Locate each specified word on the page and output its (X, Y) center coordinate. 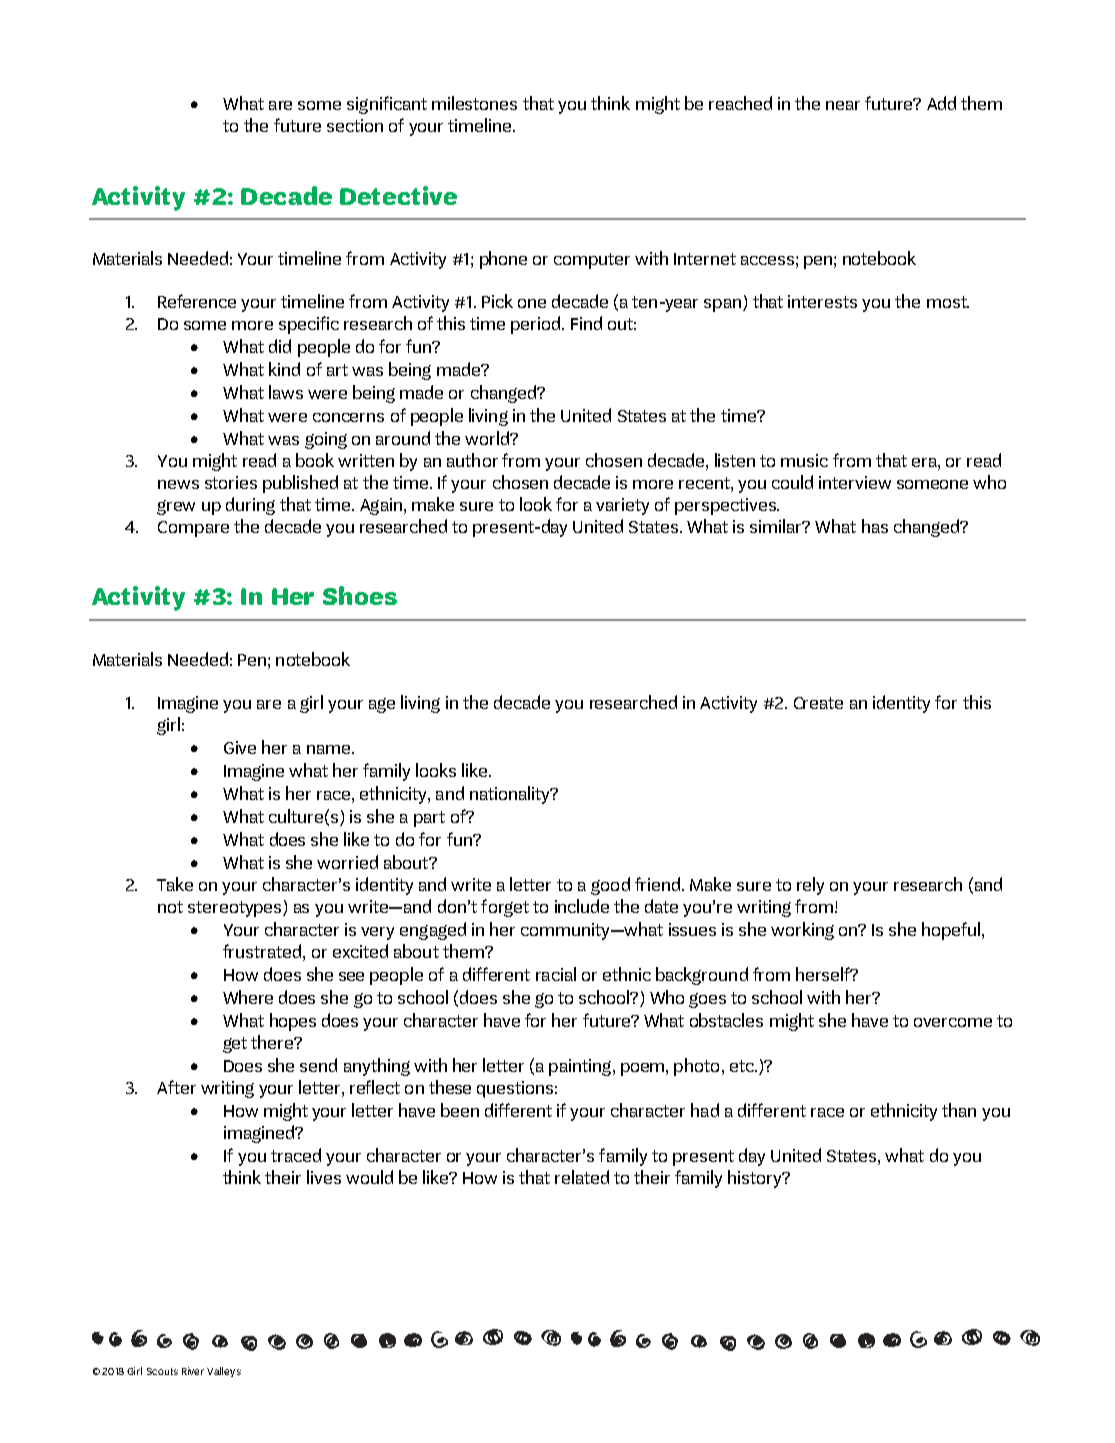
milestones (474, 103)
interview (855, 482)
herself (824, 974)
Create (818, 703)
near (843, 105)
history (756, 1179)
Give (240, 747)
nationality (511, 795)
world (488, 438)
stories (231, 482)
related (582, 1177)
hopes (293, 1022)
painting (581, 1067)
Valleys (224, 1372)
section (355, 125)
